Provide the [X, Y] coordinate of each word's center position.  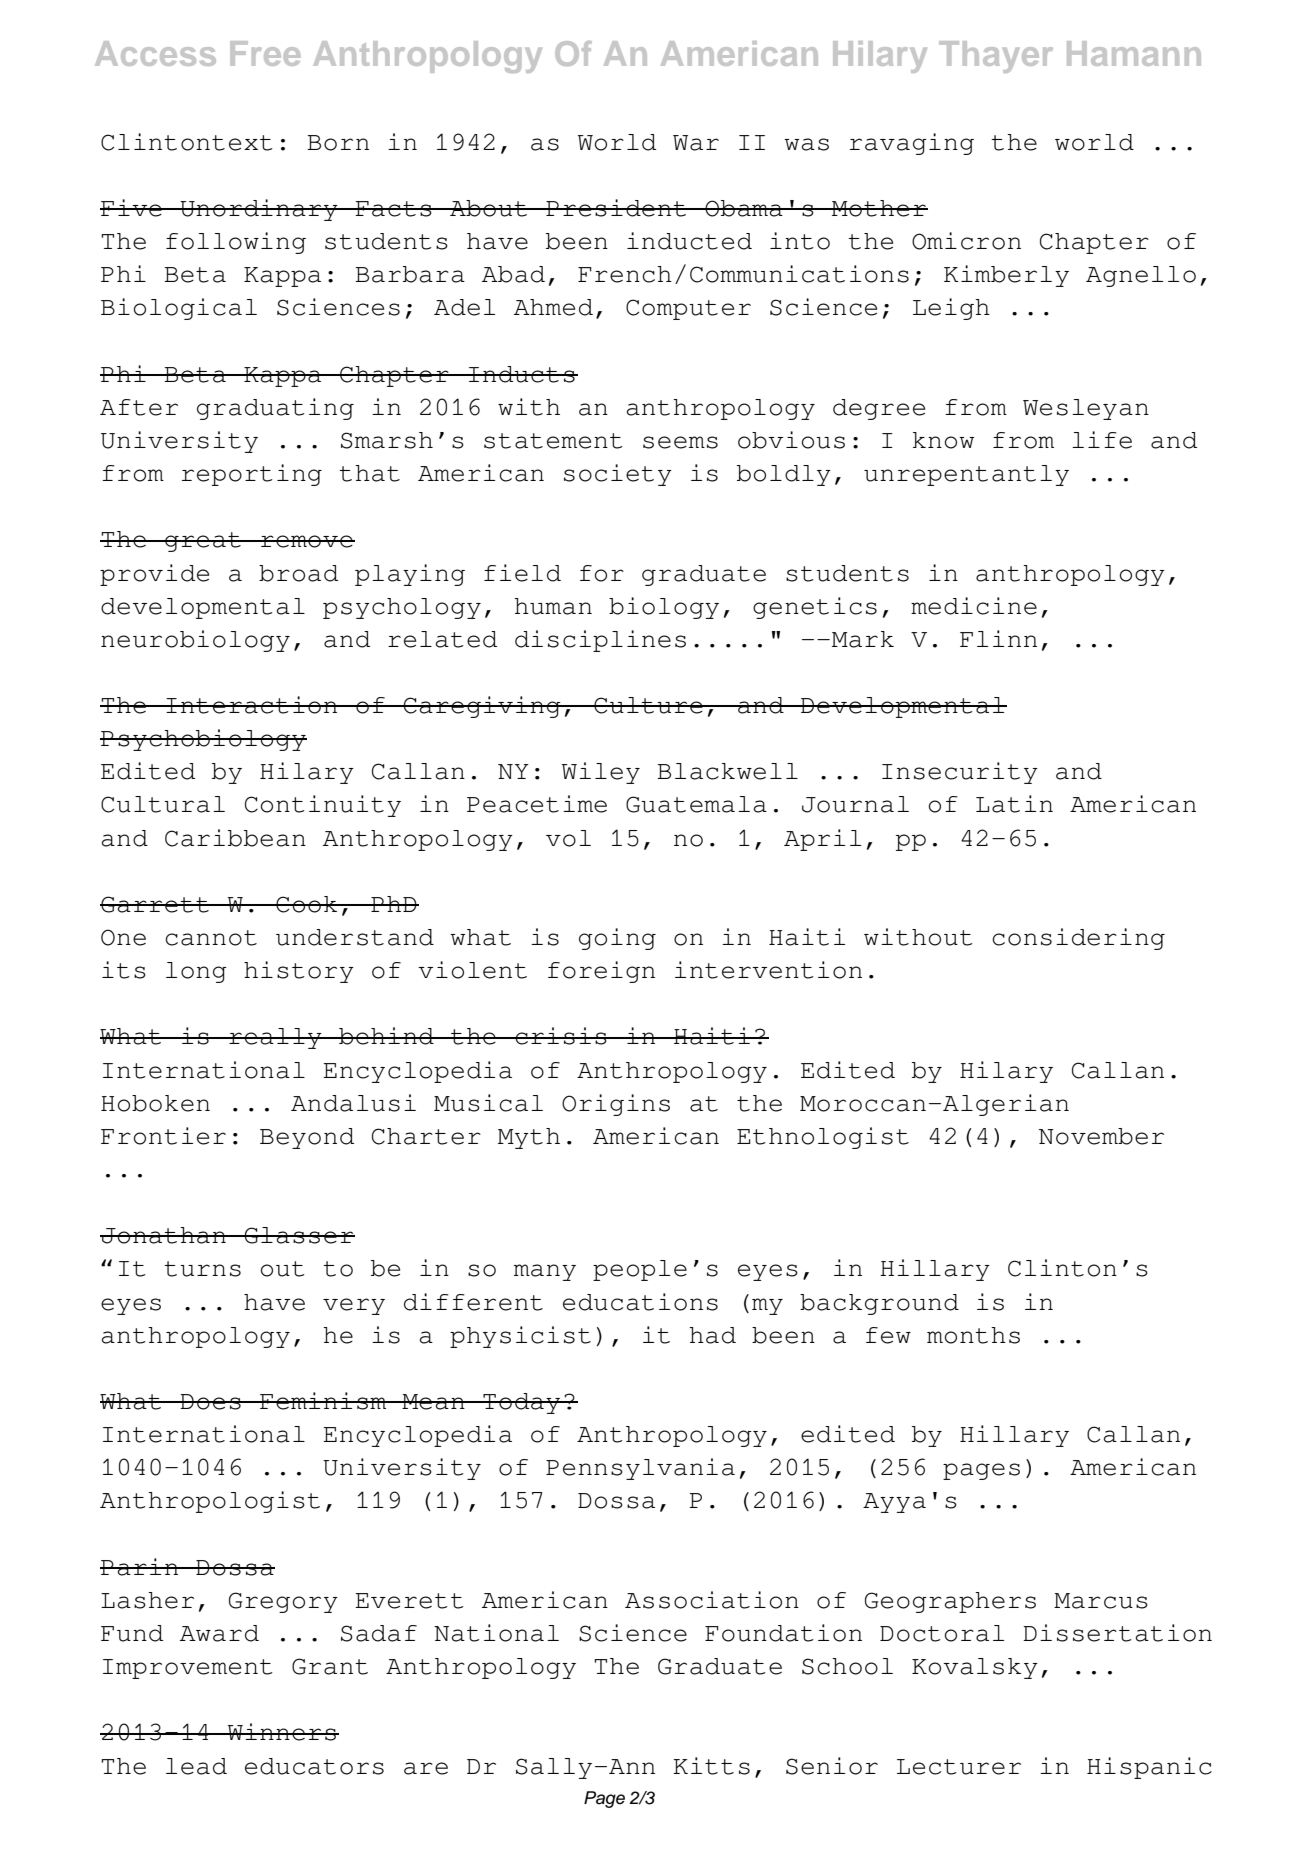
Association [712, 1600]
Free [265, 53]
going [617, 939]
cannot [211, 938]
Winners [282, 1732]
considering [1078, 939]
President [616, 208]
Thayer [996, 57]
